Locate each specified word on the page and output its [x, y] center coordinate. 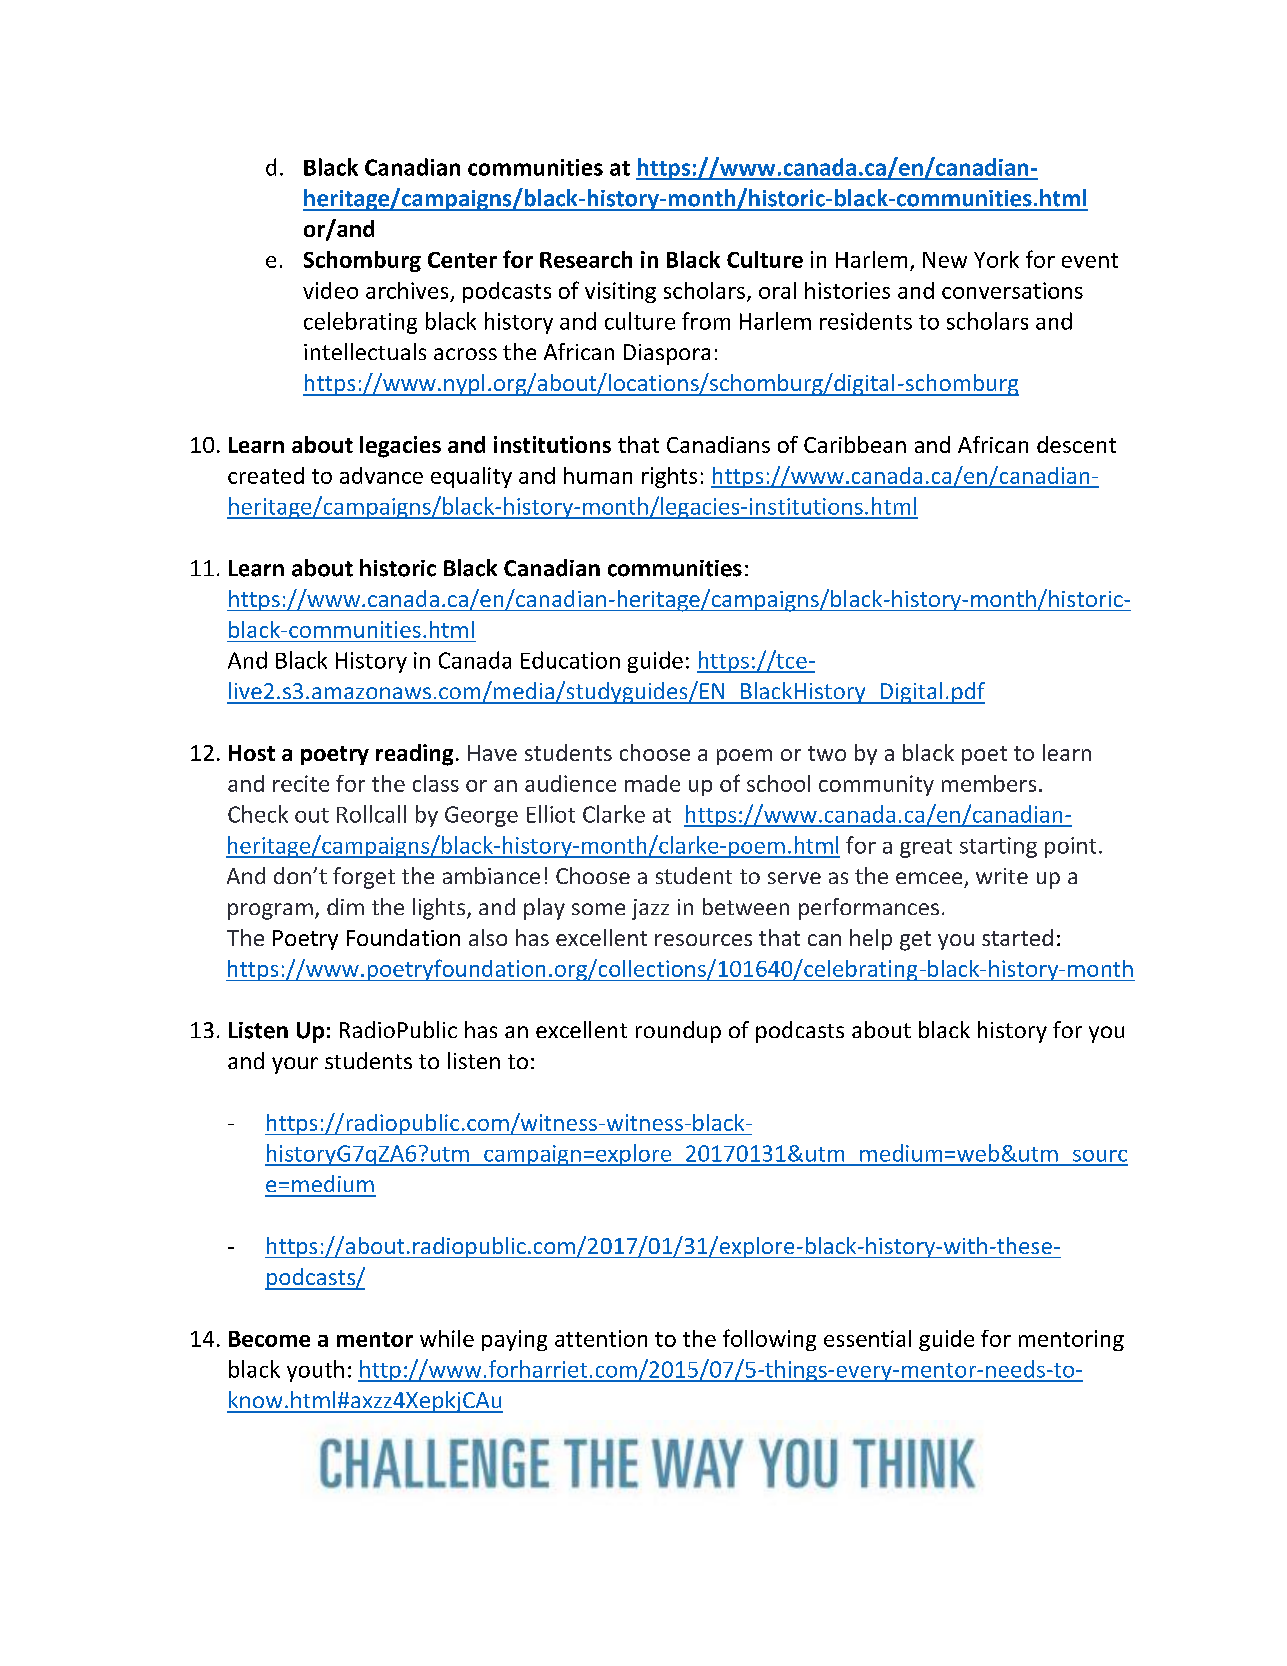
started [1017, 937]
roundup [678, 1032]
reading [414, 755]
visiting [620, 292]
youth [315, 1371]
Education [570, 660]
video [330, 290]
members [989, 783]
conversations [1012, 290]
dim [345, 906]
